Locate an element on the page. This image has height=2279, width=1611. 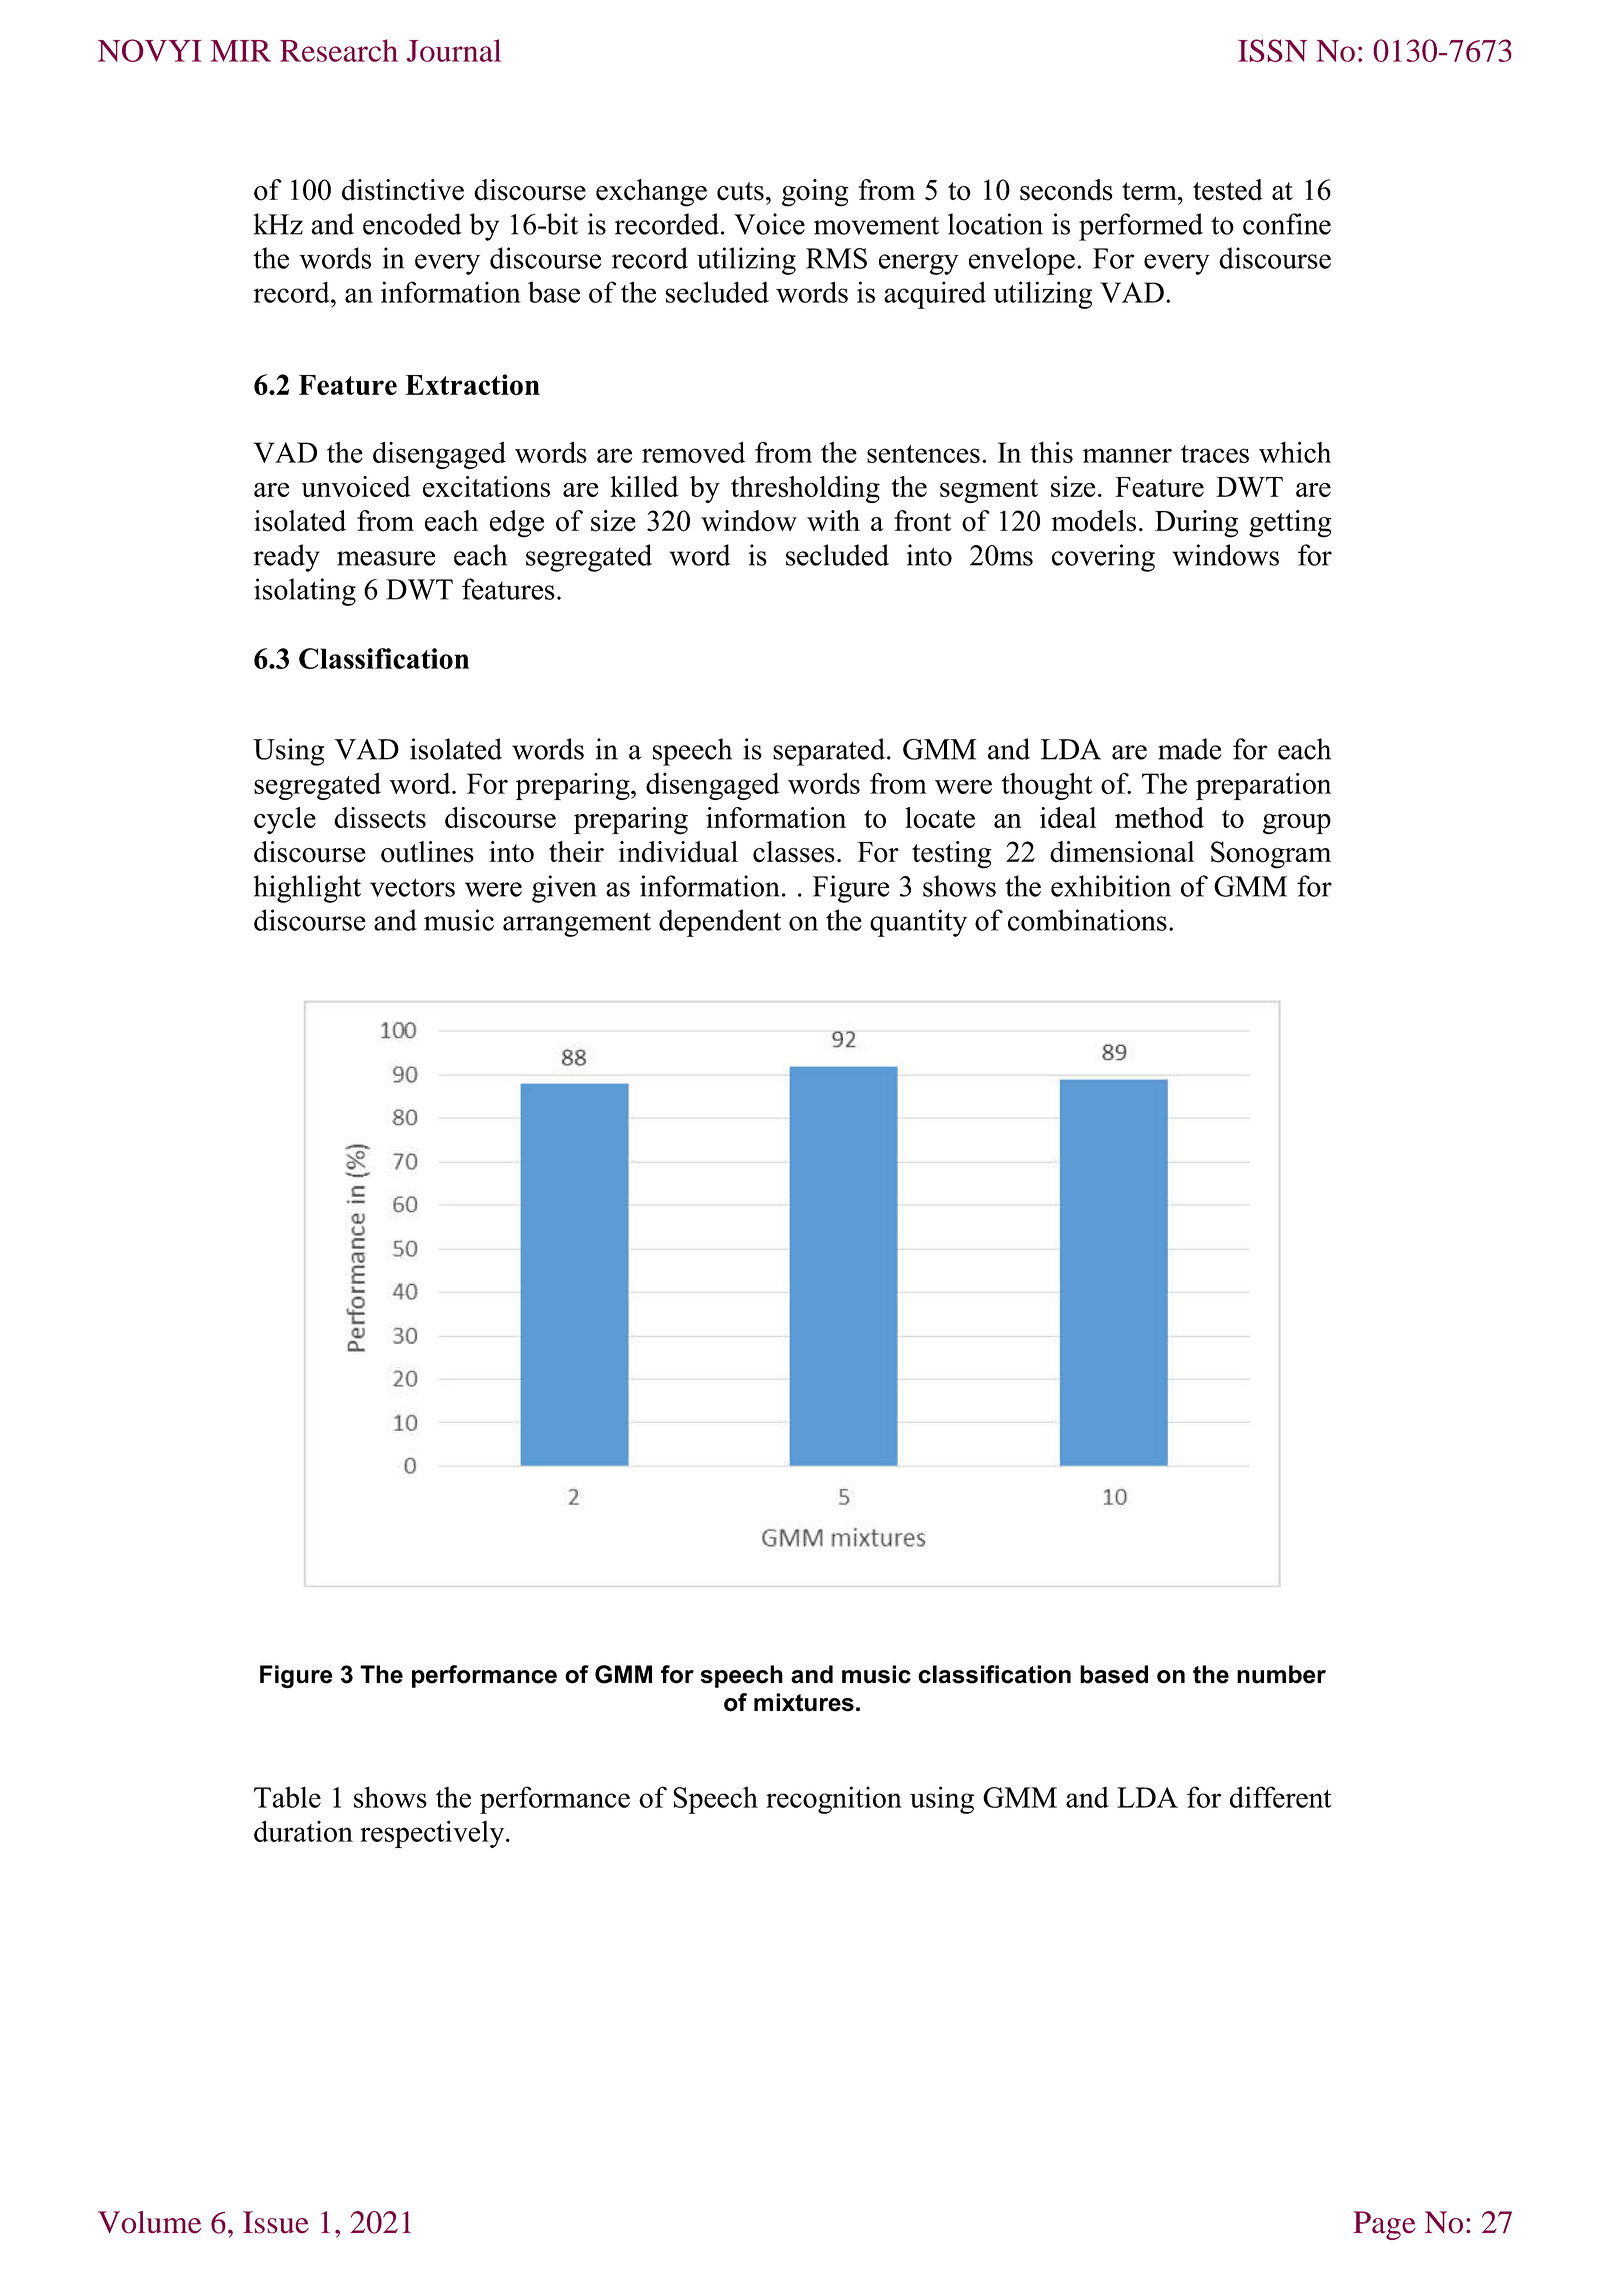
mixtures is located at coordinates (804, 1702).
